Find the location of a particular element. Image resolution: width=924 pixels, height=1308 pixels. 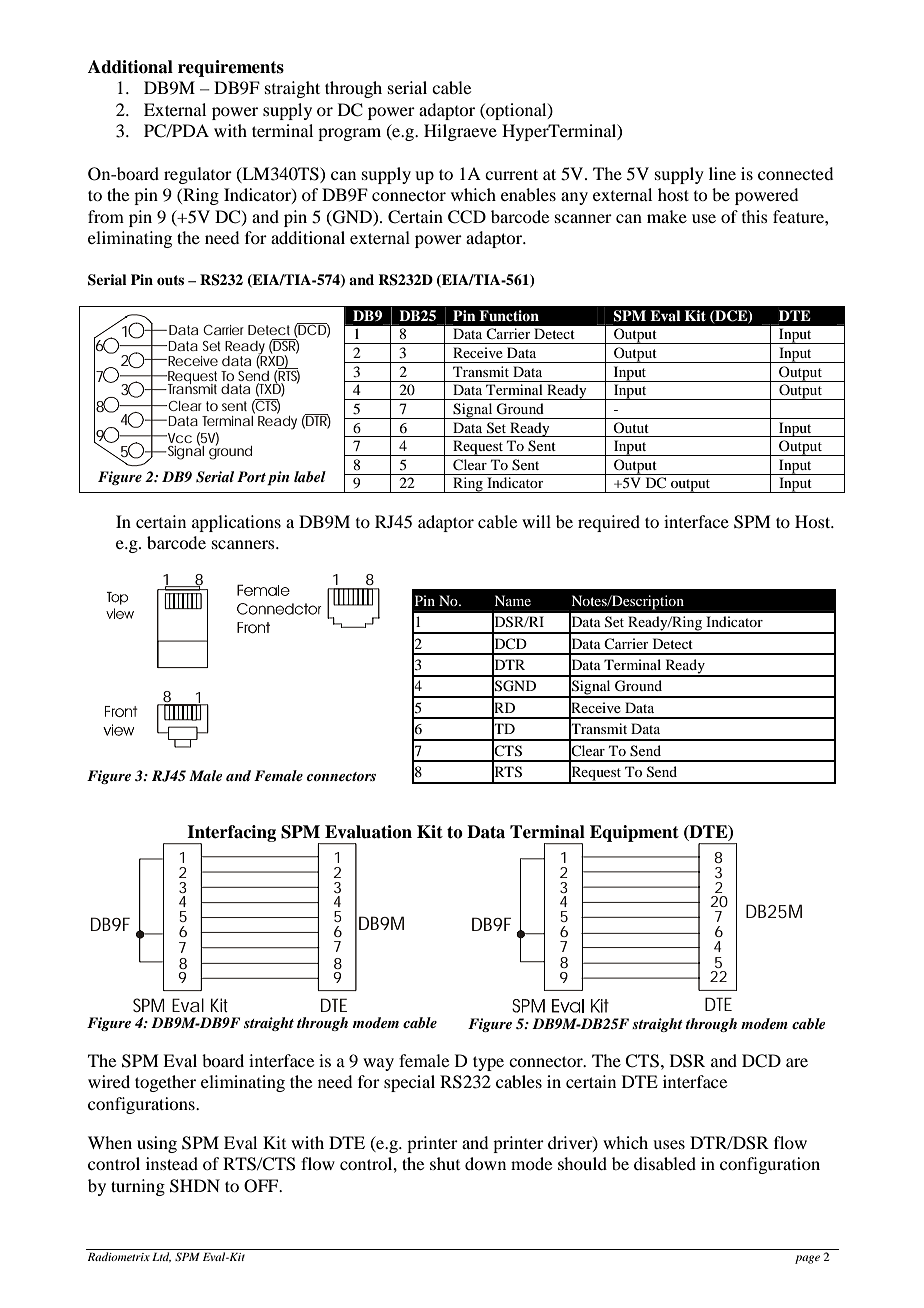

Vcc is located at coordinates (178, 438).
